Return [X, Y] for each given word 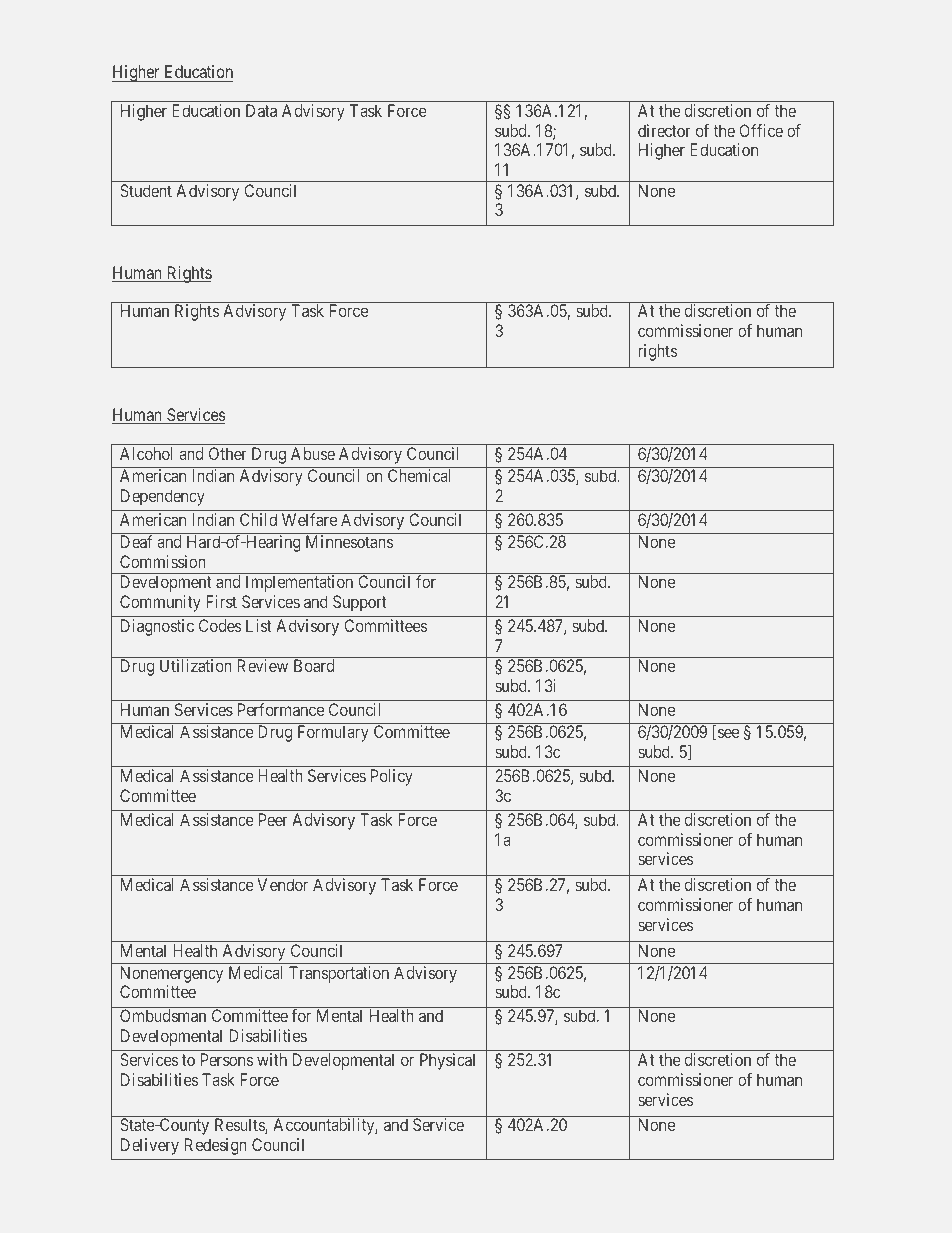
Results [240, 1126]
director [664, 130]
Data [261, 110]
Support [360, 603]
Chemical [419, 475]
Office [761, 130]
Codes [220, 625]
